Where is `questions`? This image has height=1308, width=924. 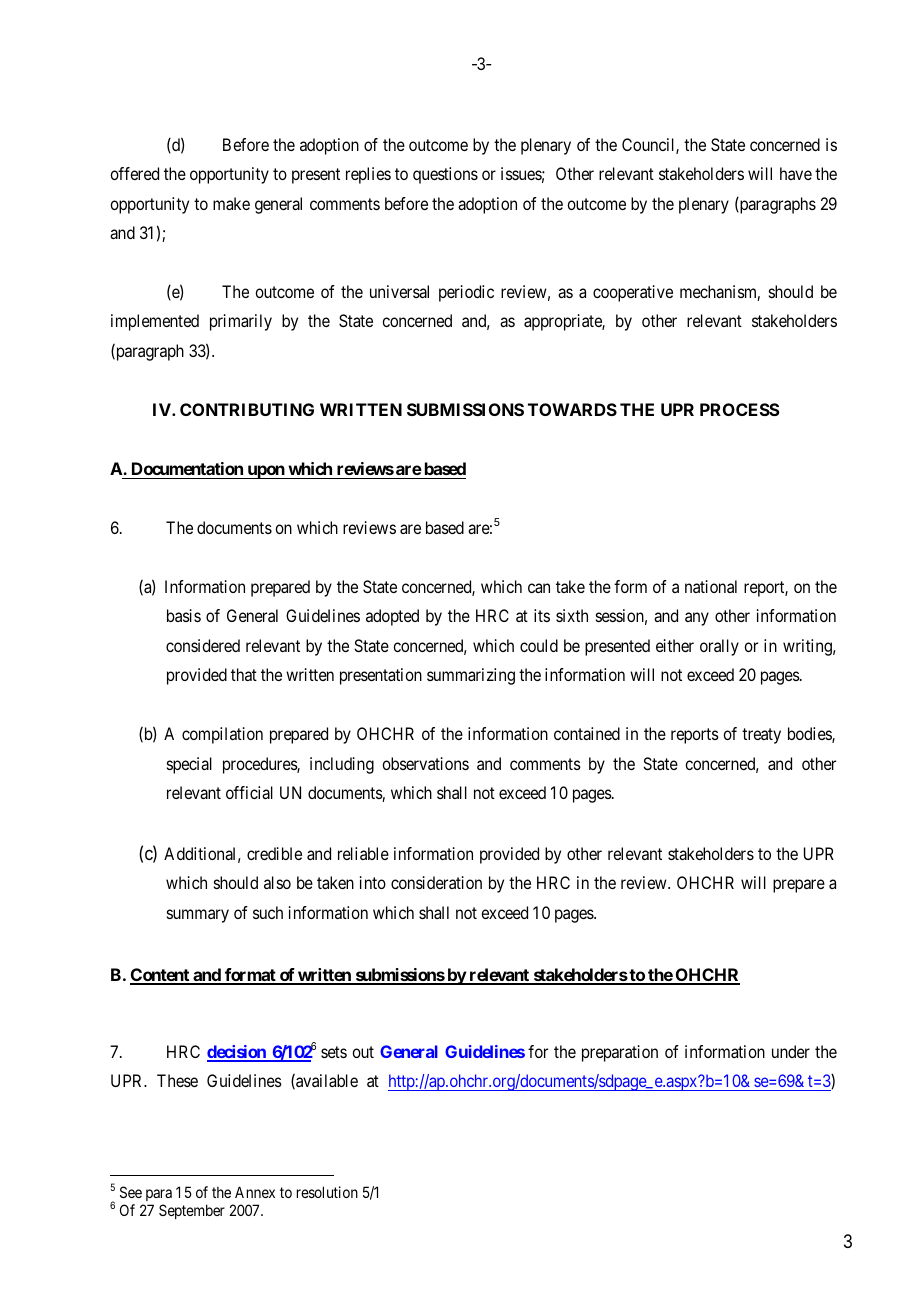
questions is located at coordinates (445, 175).
